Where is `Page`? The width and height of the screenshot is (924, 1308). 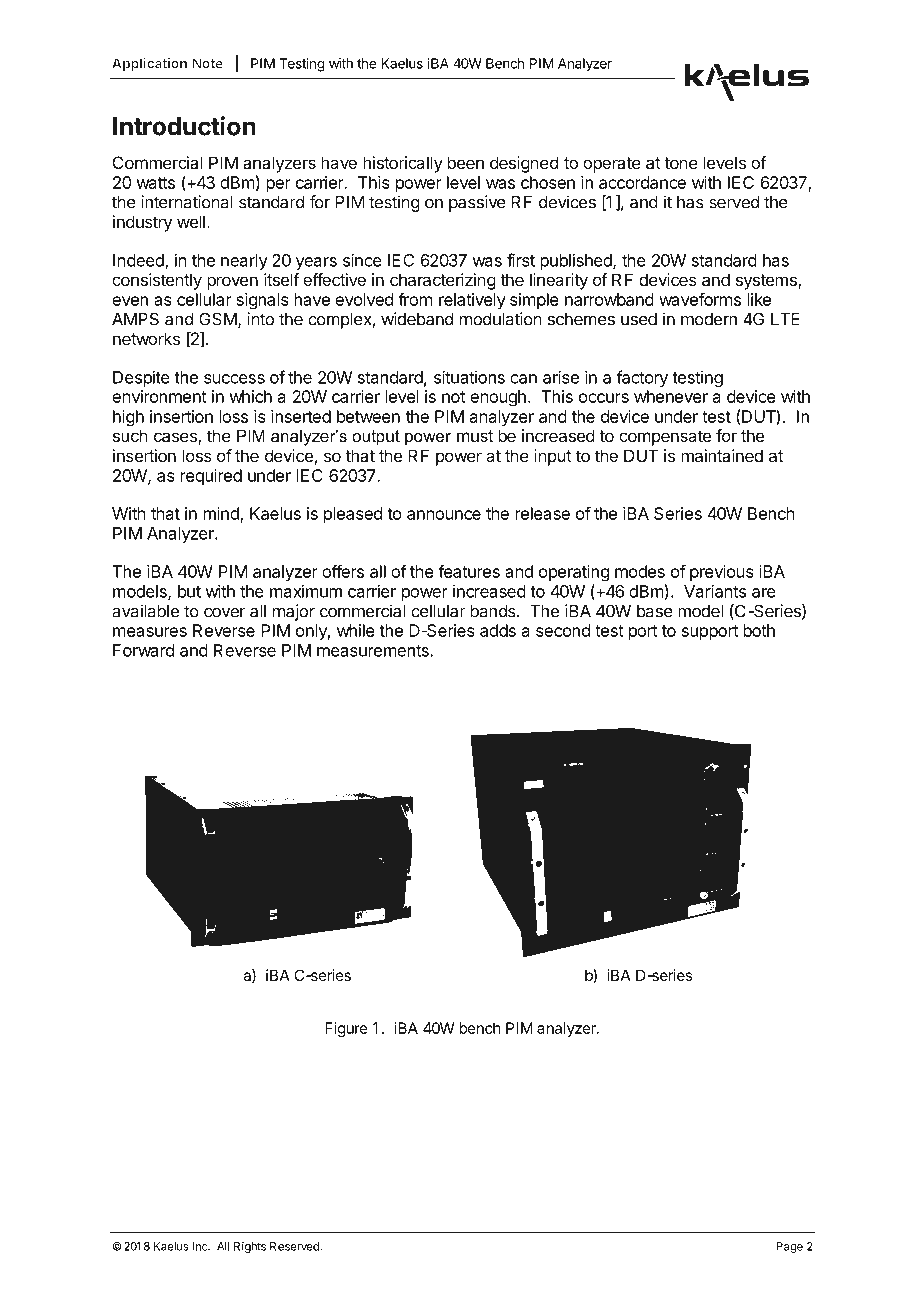 Page is located at coordinates (789, 1247).
